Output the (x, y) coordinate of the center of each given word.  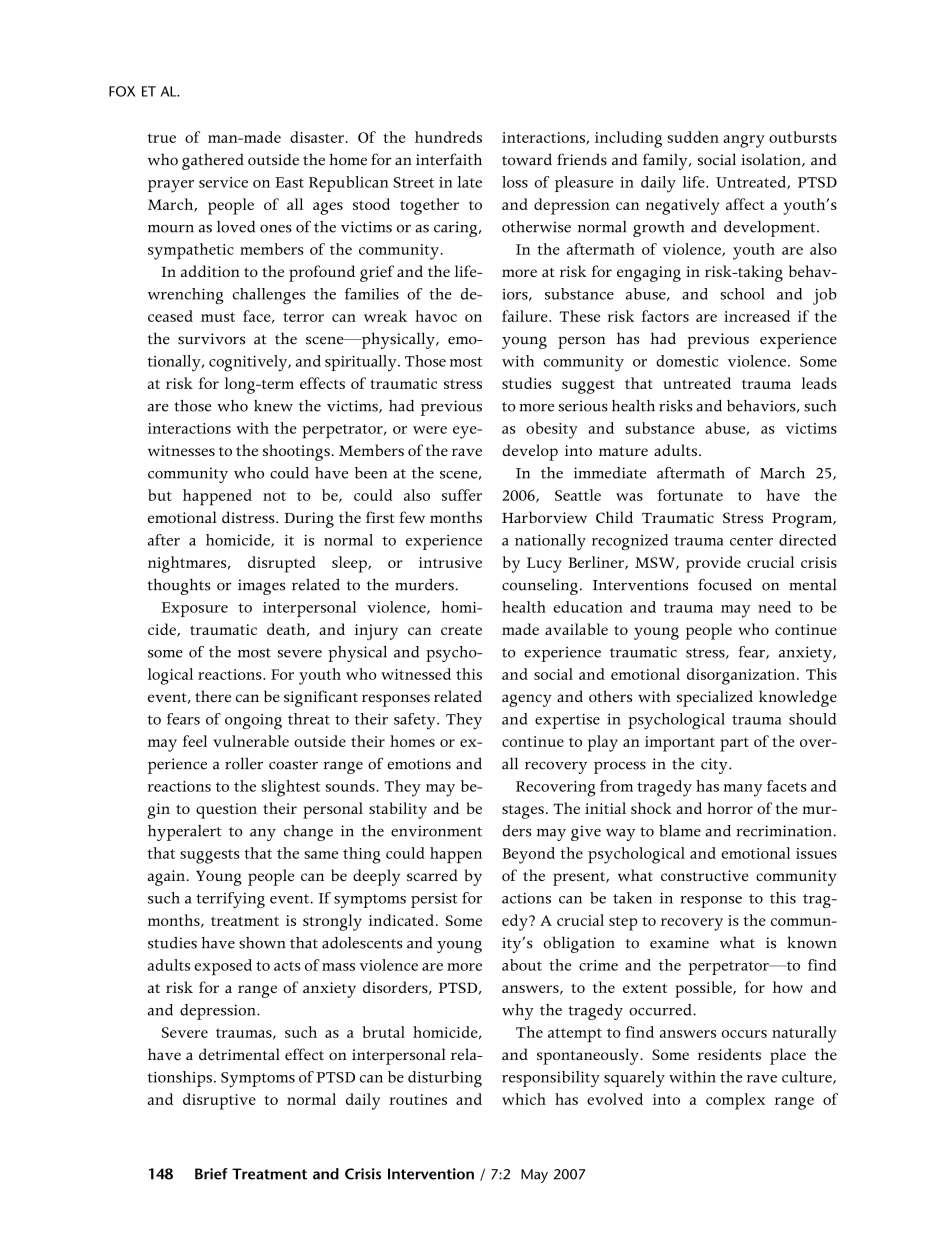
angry (744, 141)
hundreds (448, 137)
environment (436, 831)
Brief (211, 1174)
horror (730, 808)
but (160, 495)
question (226, 811)
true (162, 138)
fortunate (690, 495)
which (524, 1099)
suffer (462, 495)
